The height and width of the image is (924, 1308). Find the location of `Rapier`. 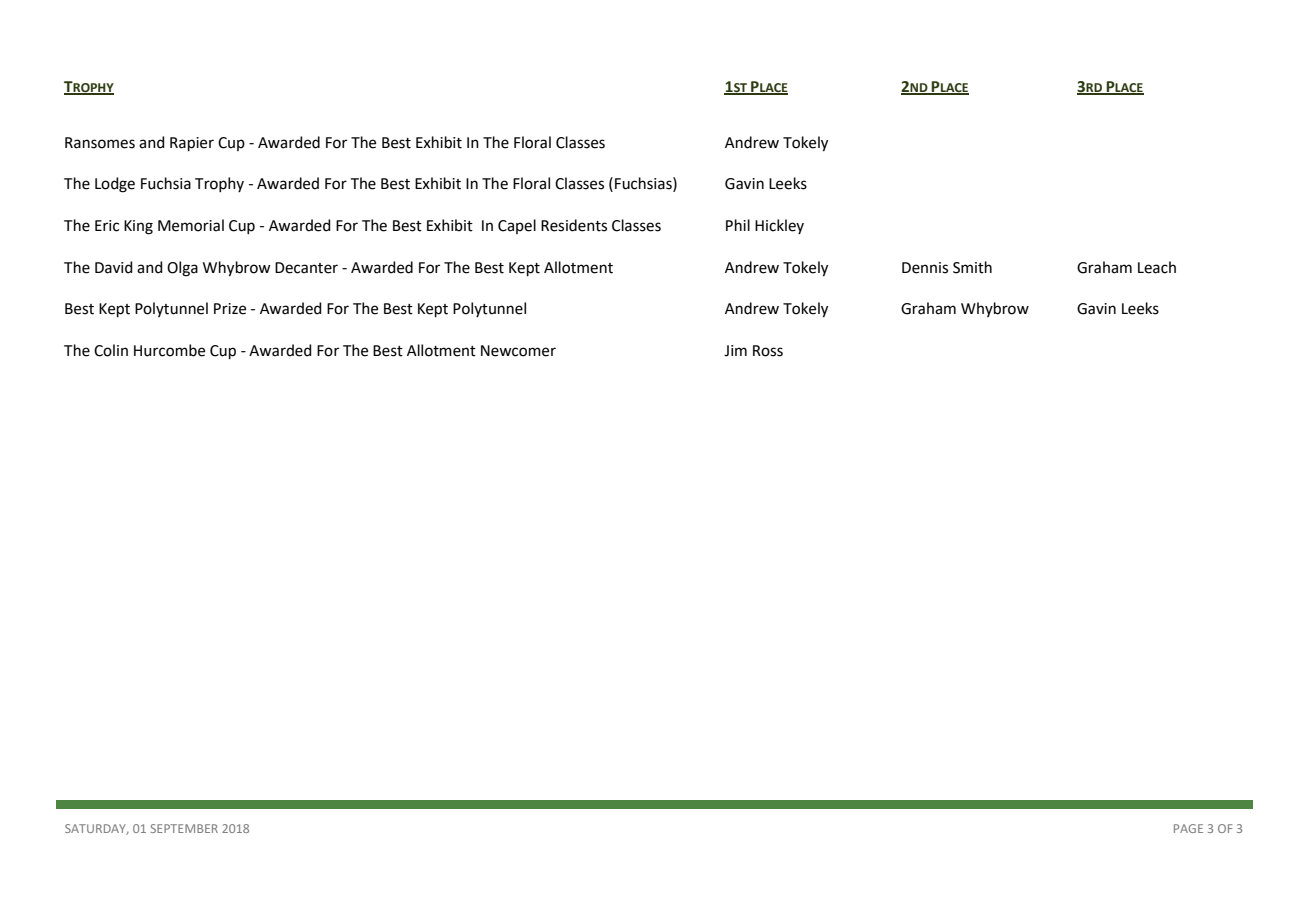

Rapier is located at coordinates (192, 144).
